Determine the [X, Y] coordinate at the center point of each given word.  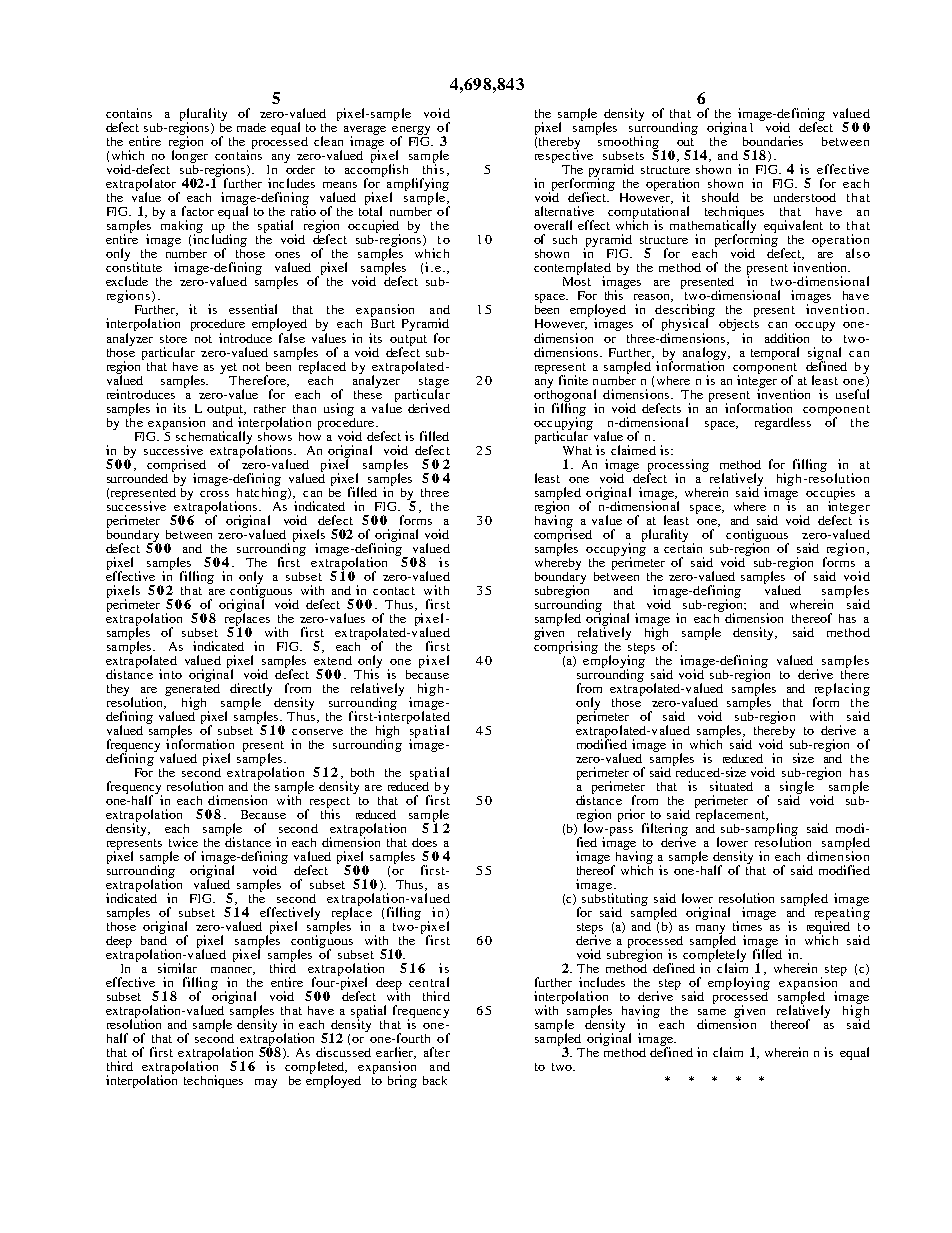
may [266, 1083]
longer [190, 157]
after [437, 1052]
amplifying [418, 186]
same [712, 1012]
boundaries [773, 141]
